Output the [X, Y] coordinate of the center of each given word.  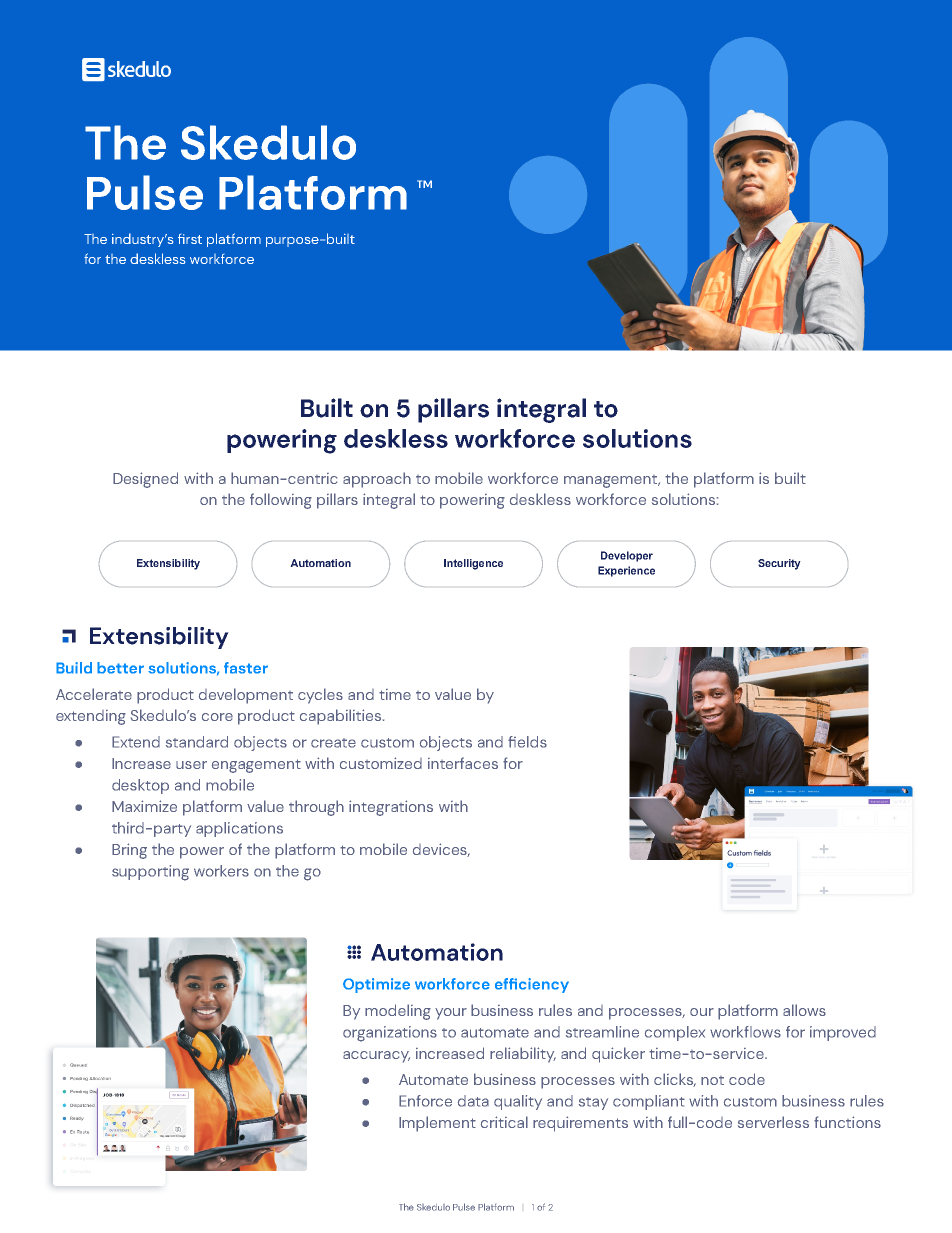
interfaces [463, 763]
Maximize [144, 806]
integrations [391, 808]
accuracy [376, 1057]
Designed [145, 480]
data [473, 1101]
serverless [773, 1122]
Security [779, 564]
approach [377, 480]
